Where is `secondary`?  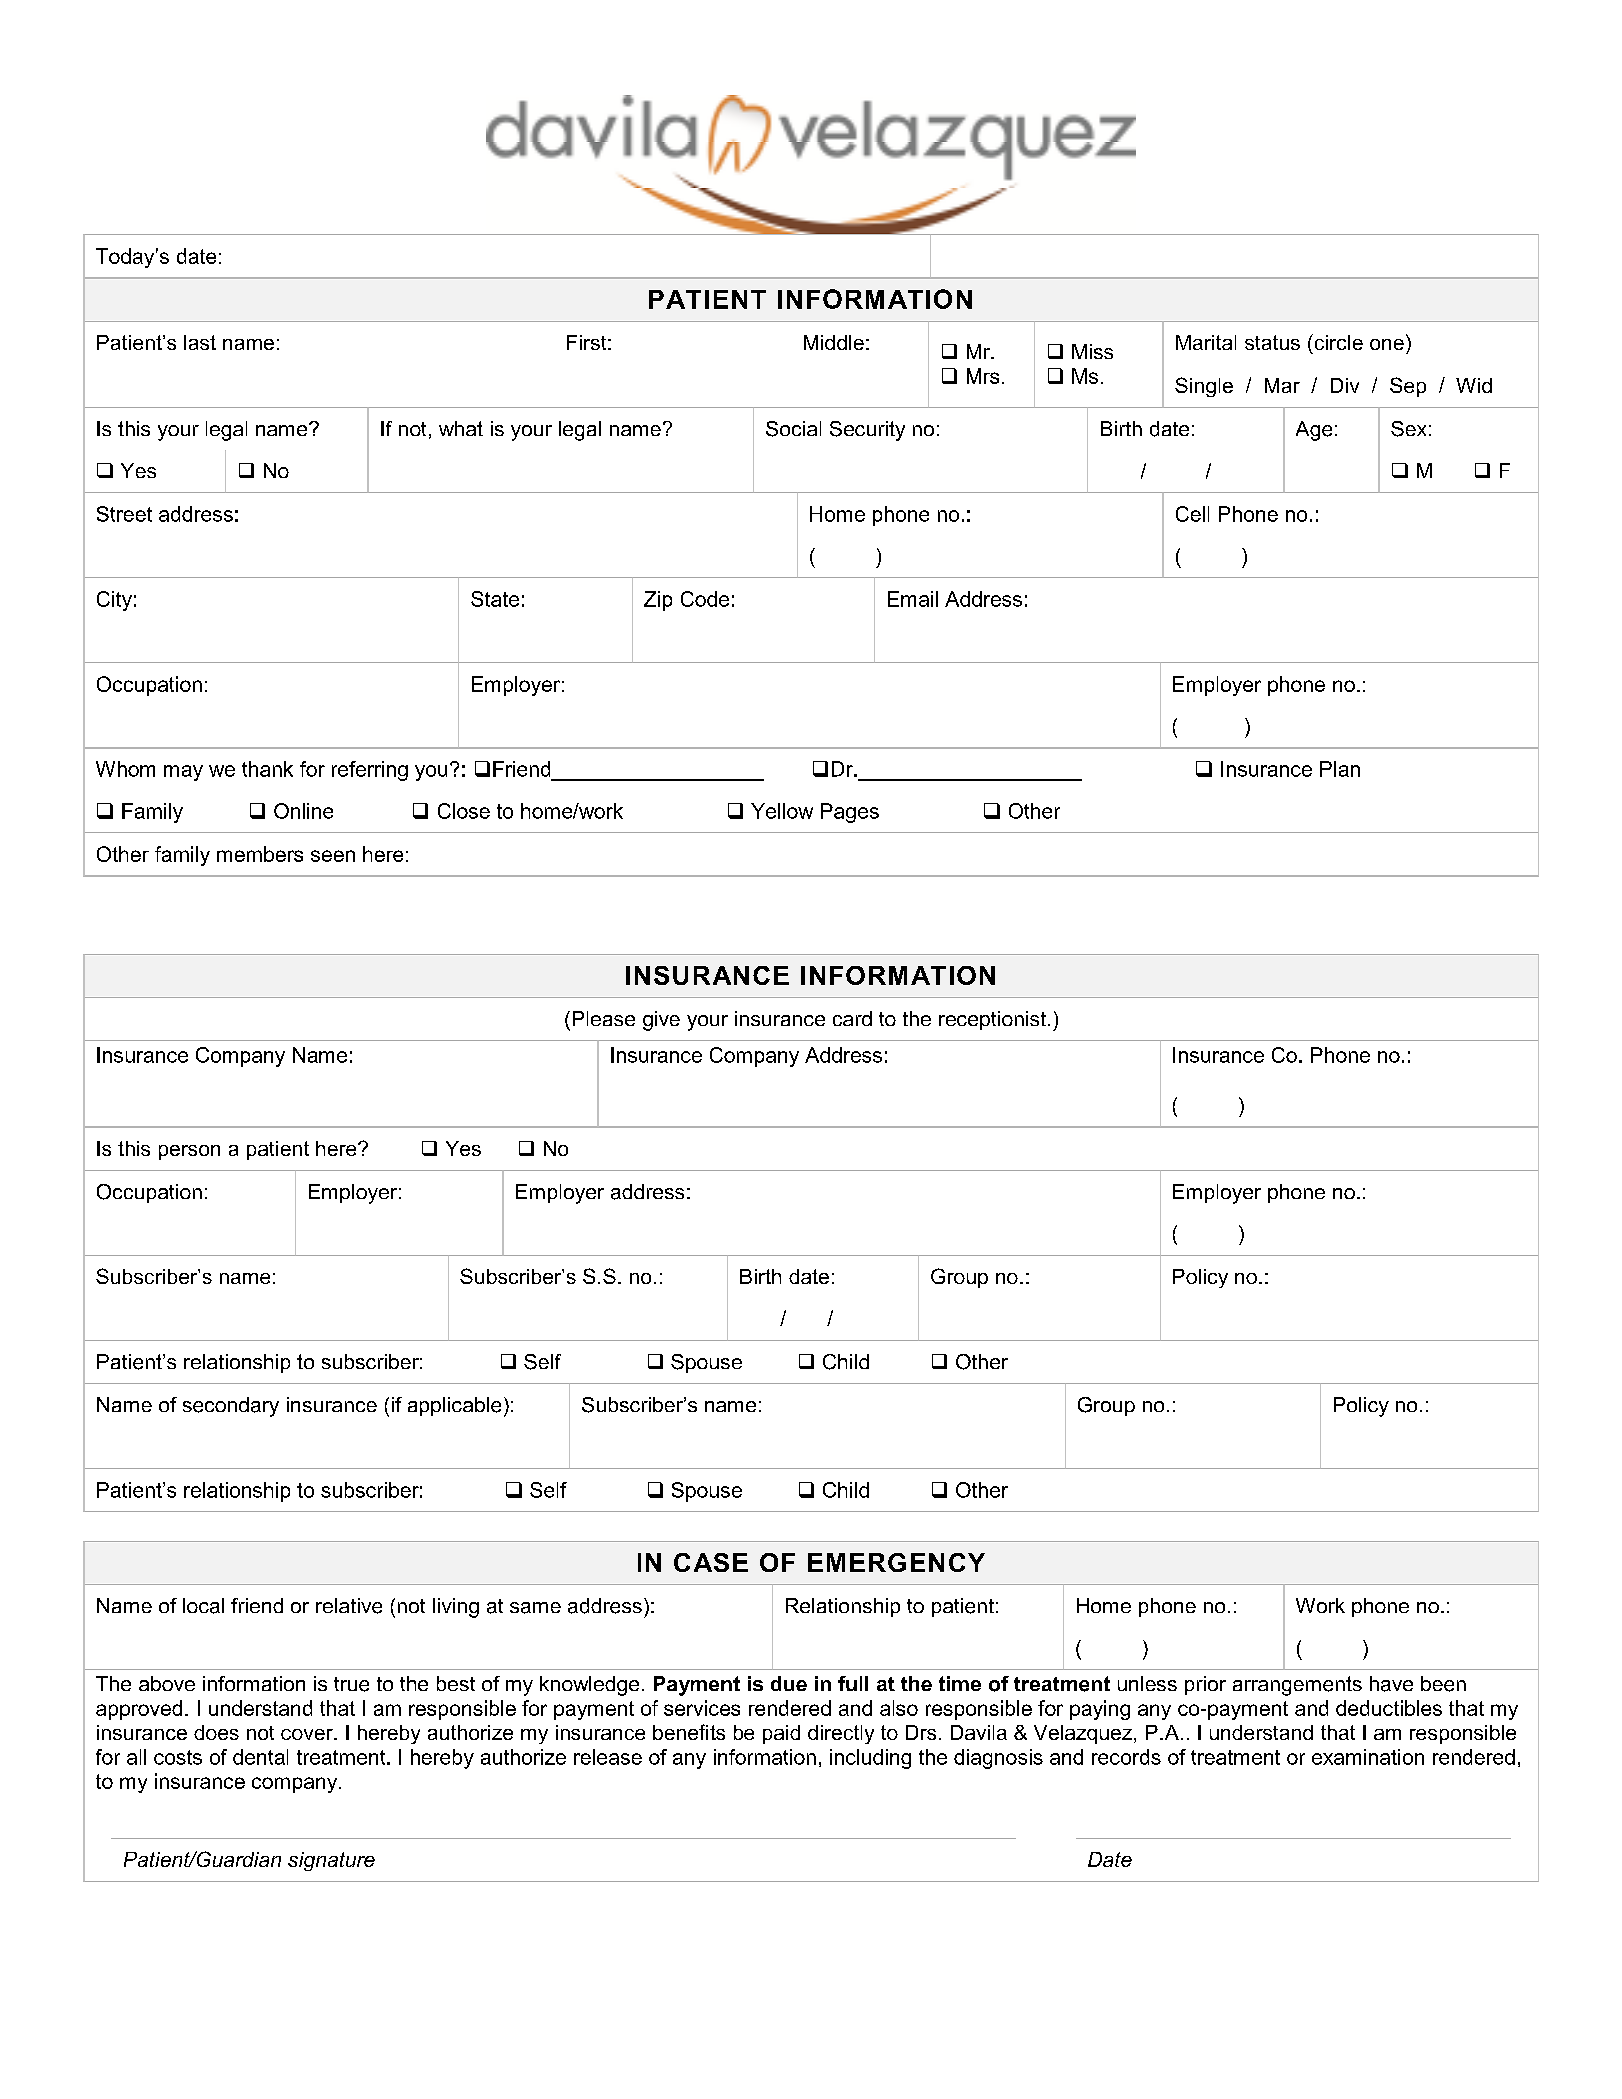 secondary is located at coordinates (231, 1407).
